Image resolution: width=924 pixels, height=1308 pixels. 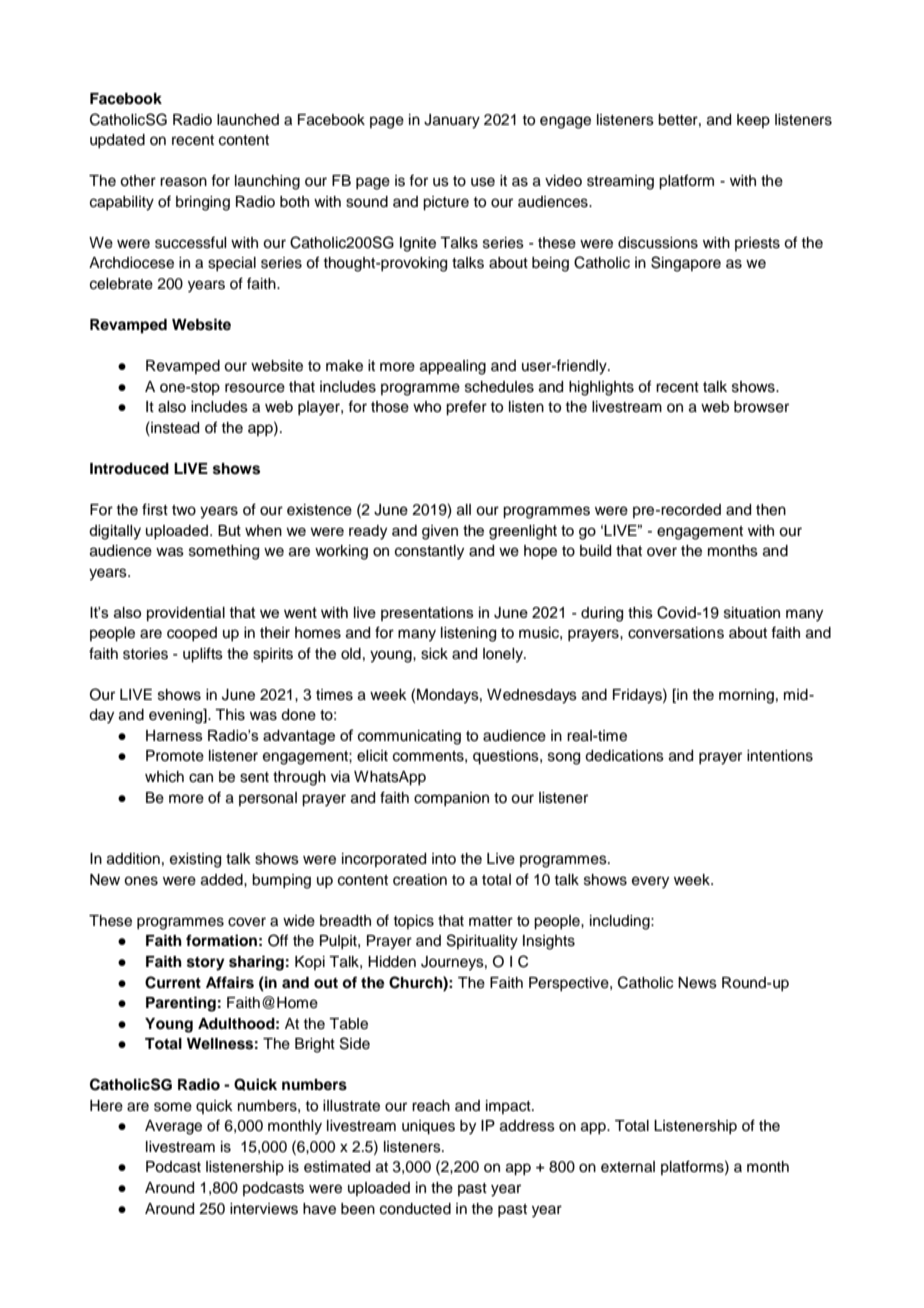 What do you see at coordinates (203, 655) in the image?
I see `uplifts` at bounding box center [203, 655].
